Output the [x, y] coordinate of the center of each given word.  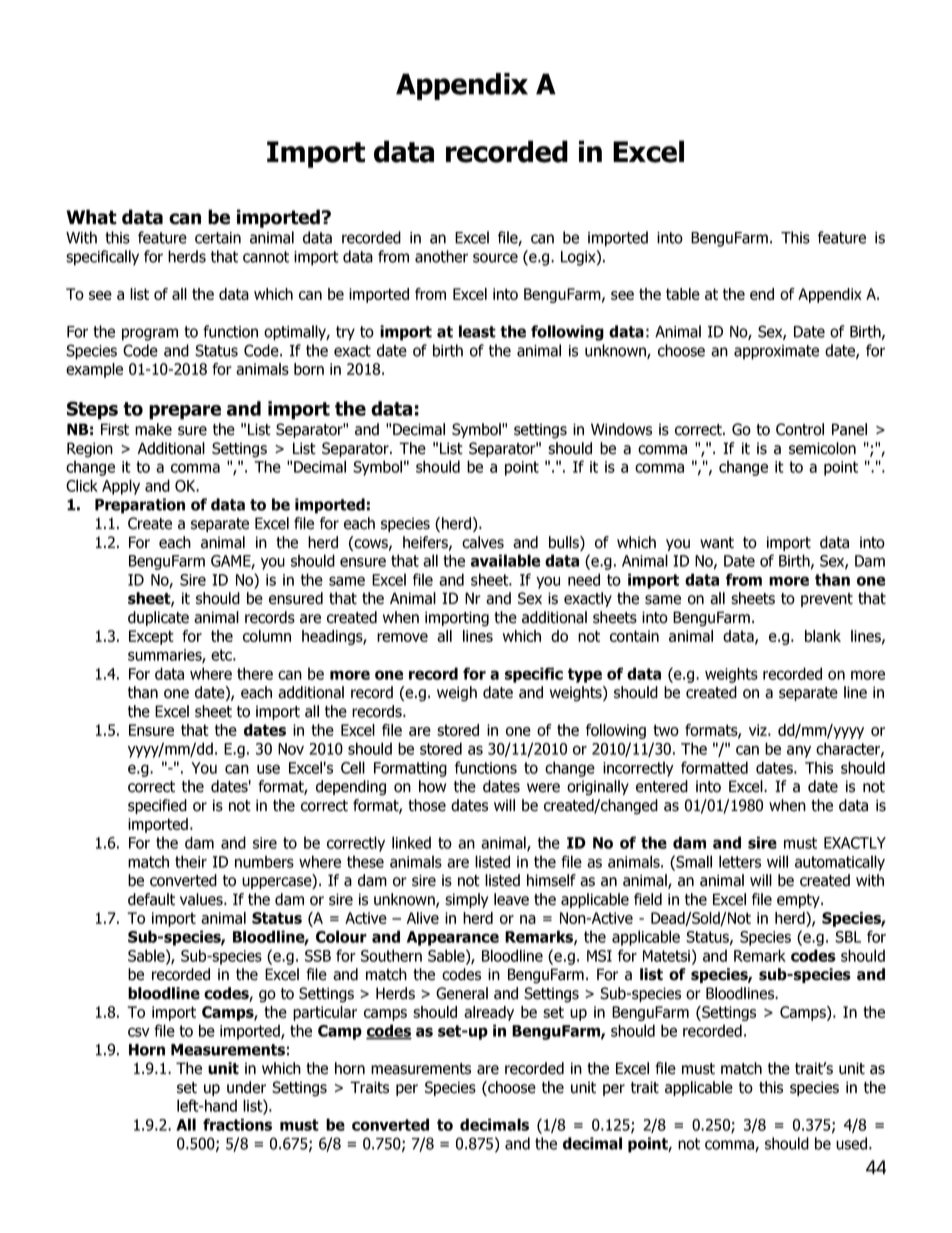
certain [218, 238]
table [683, 294]
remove [402, 637]
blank [823, 636]
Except [151, 637]
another [441, 256]
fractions [237, 1124]
